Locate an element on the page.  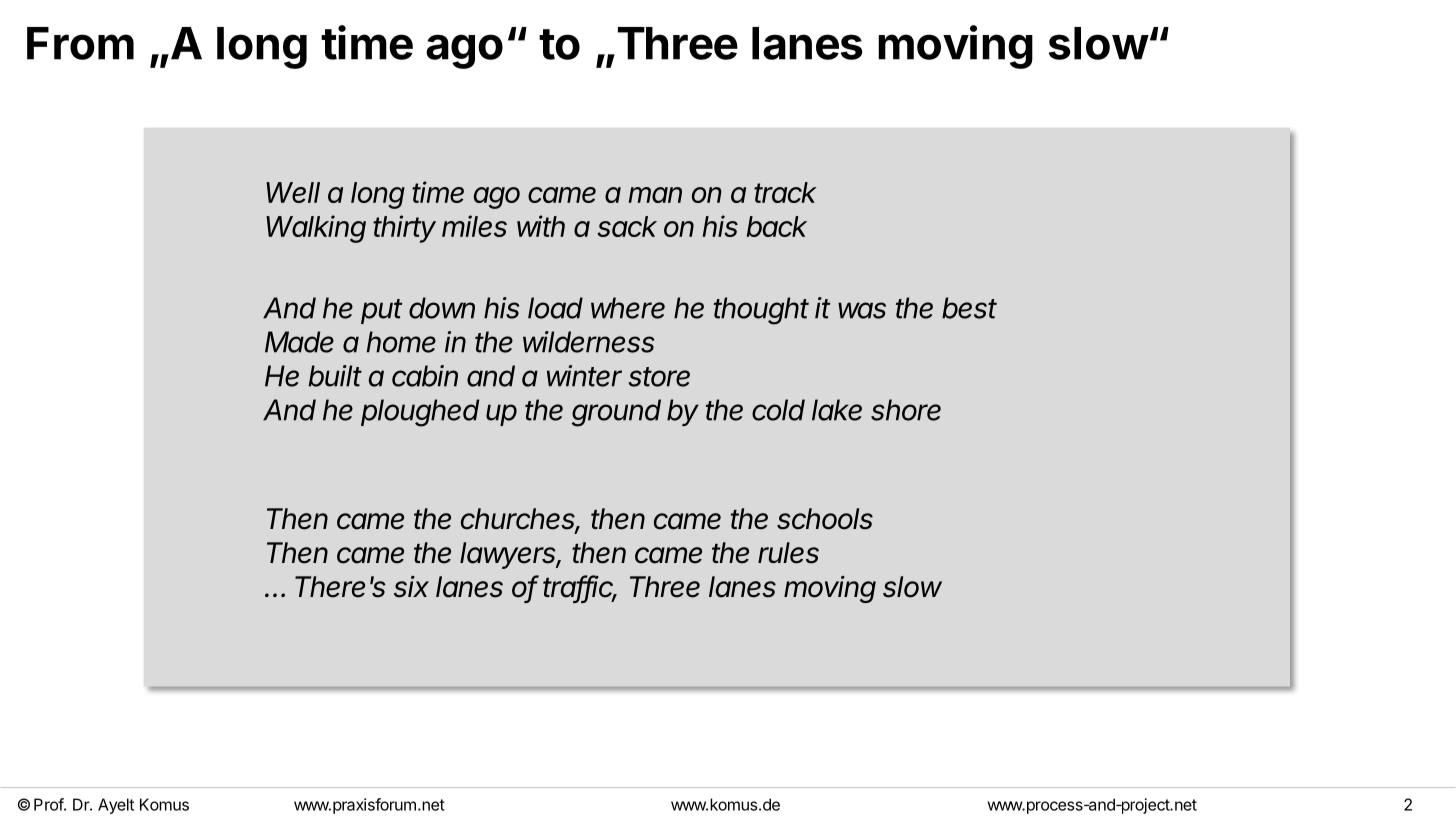
Made is located at coordinates (299, 342).
